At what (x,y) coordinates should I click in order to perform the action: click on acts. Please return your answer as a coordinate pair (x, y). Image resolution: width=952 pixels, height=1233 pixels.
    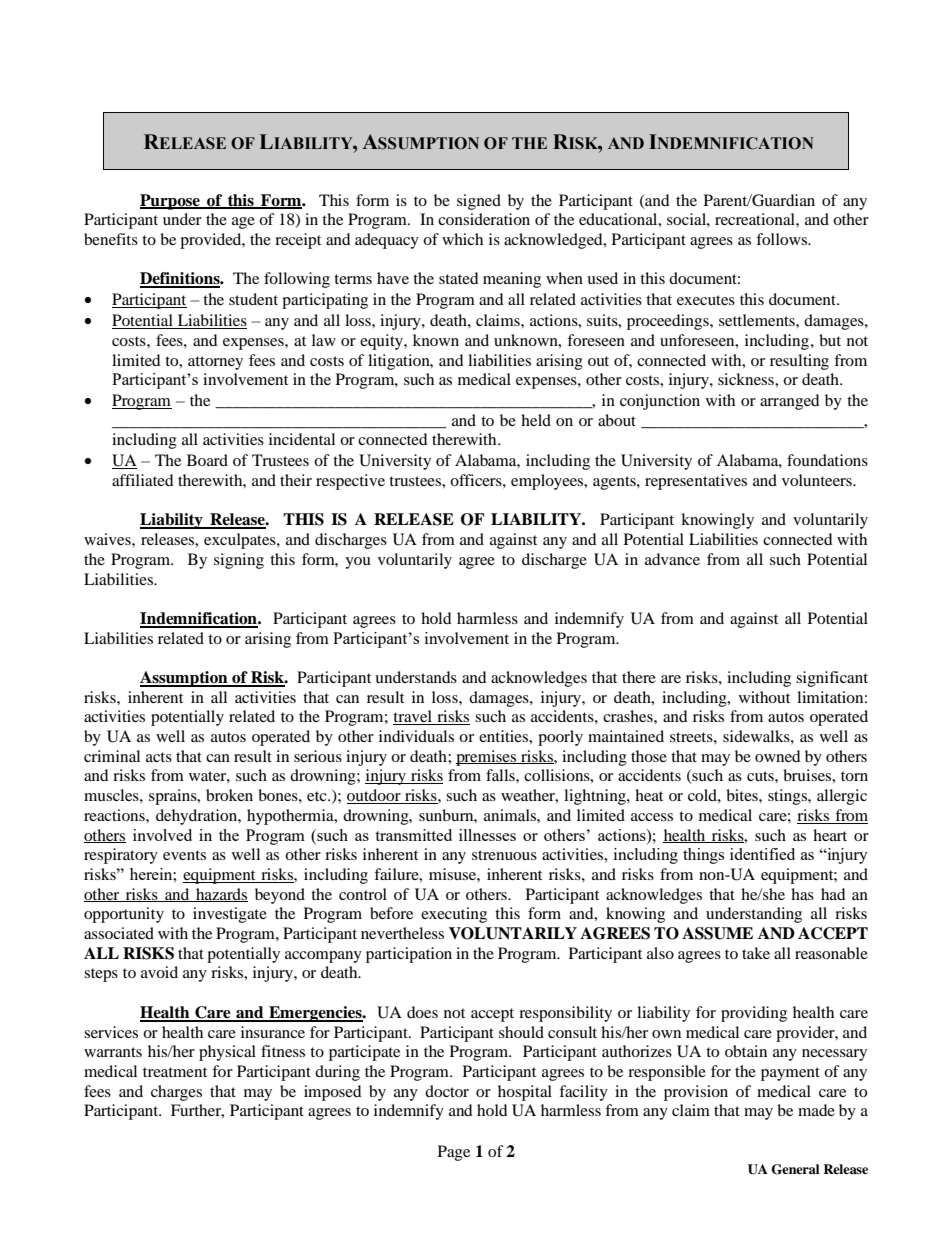
    Looking at the image, I should click on (159, 757).
